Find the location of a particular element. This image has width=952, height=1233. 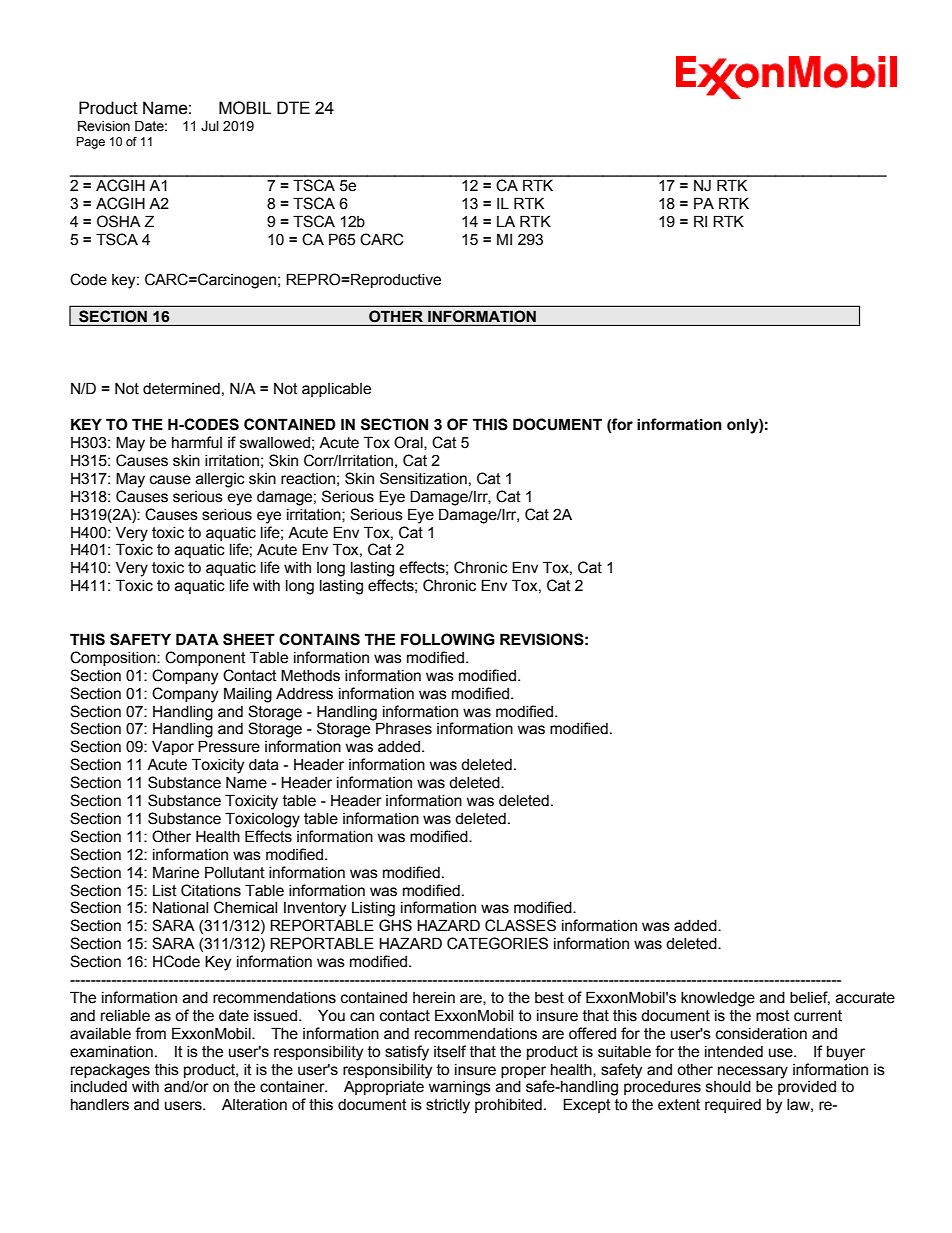

Jul is located at coordinates (210, 126).
